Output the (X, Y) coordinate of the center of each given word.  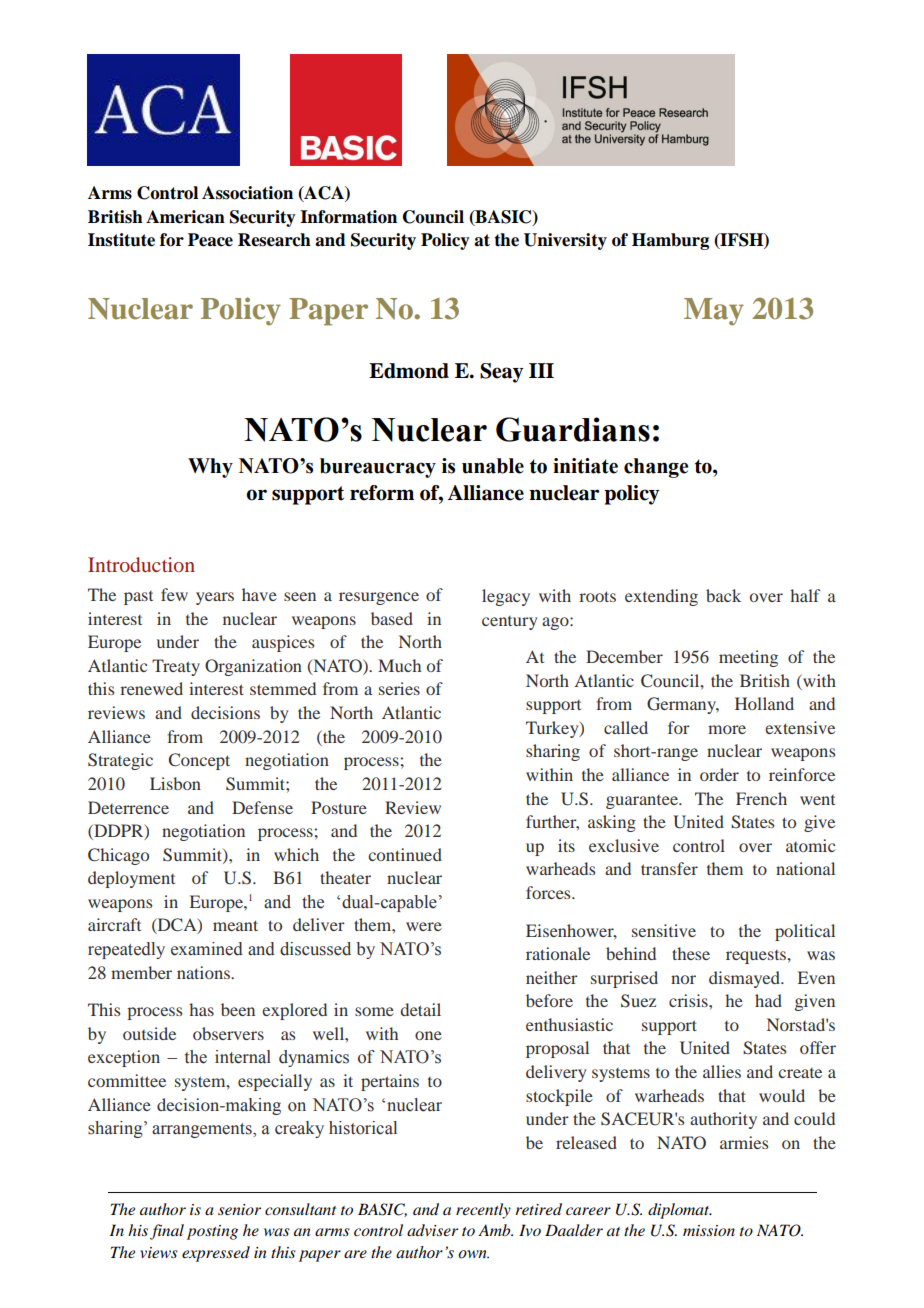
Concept (199, 761)
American (185, 217)
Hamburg (670, 241)
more (727, 729)
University (565, 241)
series (399, 688)
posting (212, 1232)
